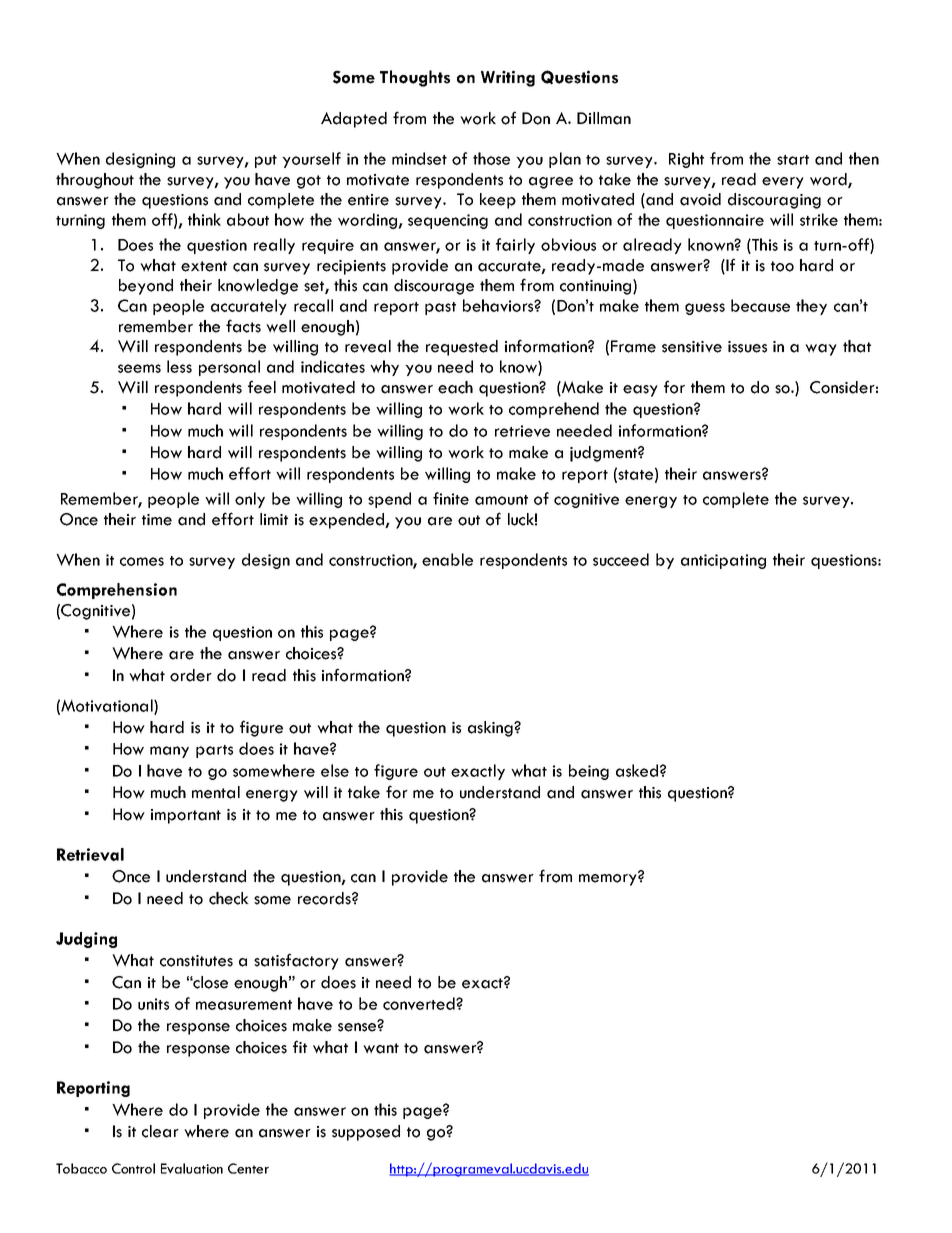 The height and width of the screenshot is (1233, 952). I want to click on put, so click(266, 161).
